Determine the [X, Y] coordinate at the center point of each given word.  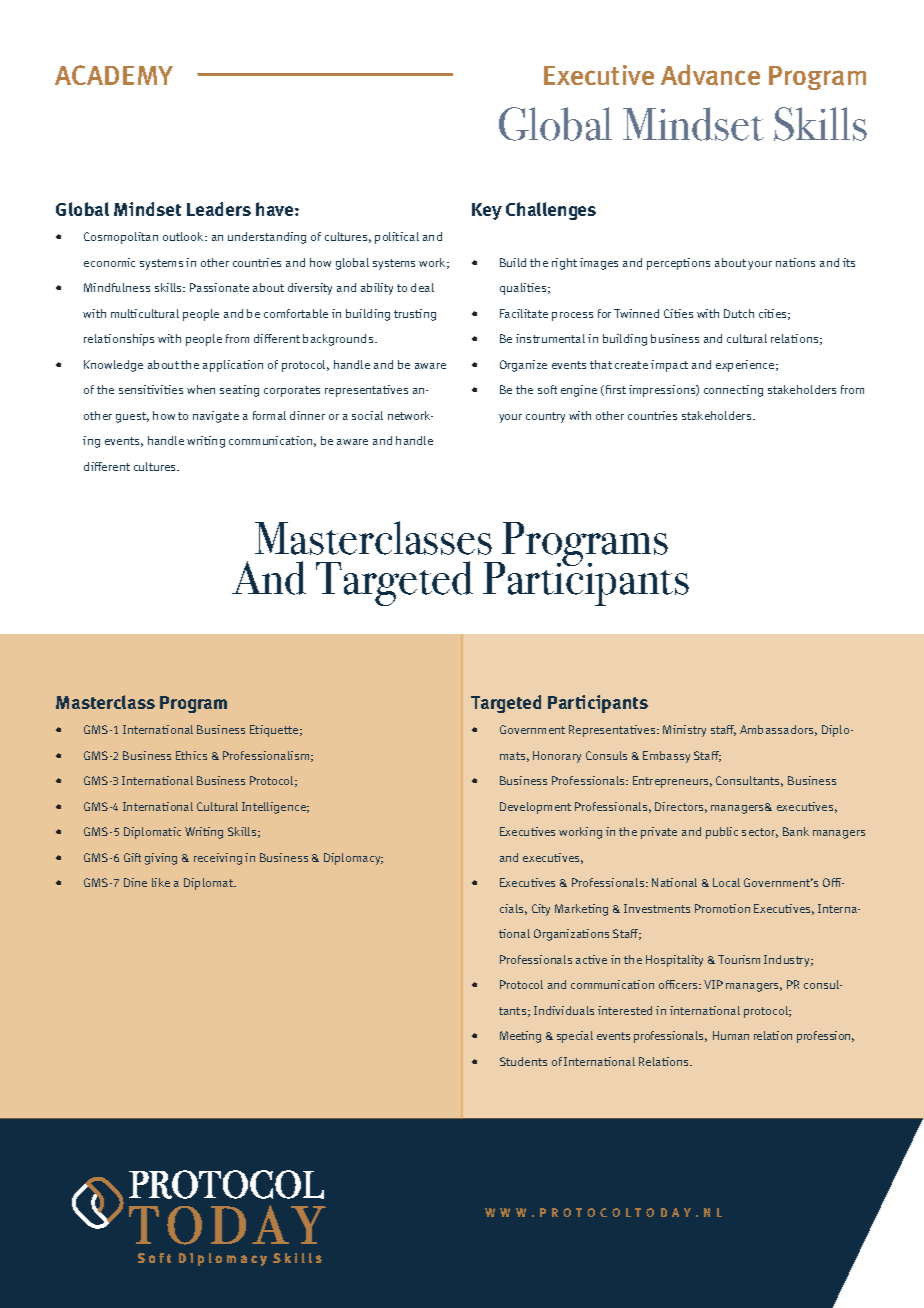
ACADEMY [114, 75]
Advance [710, 75]
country [545, 417]
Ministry [684, 731]
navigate [216, 417]
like [161, 882]
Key [487, 211]
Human [731, 1035]
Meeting [520, 1037]
